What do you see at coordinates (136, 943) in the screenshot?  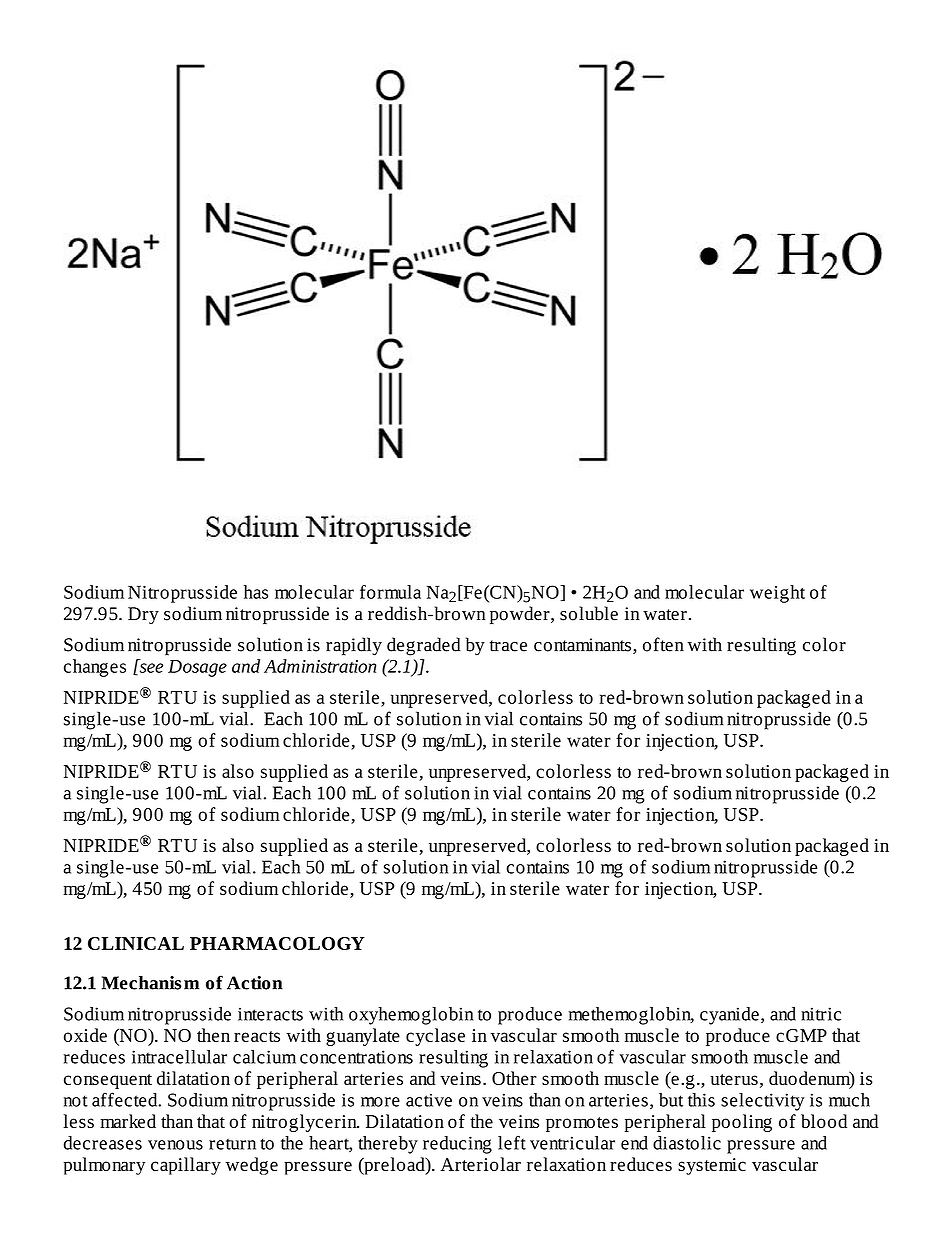 I see `CLINICAL` at bounding box center [136, 943].
